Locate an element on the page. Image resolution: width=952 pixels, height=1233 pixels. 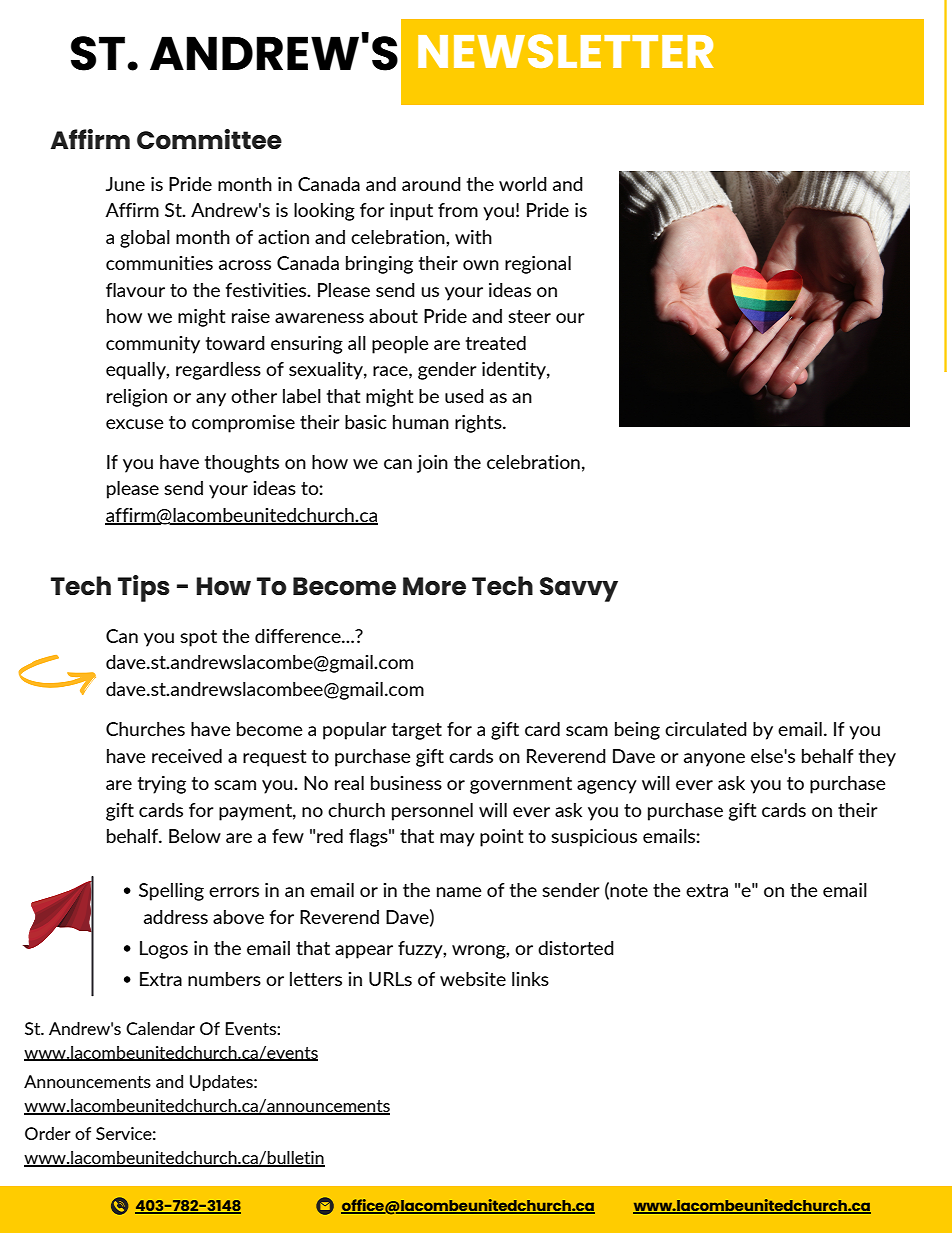
Tips is located at coordinates (144, 588).
